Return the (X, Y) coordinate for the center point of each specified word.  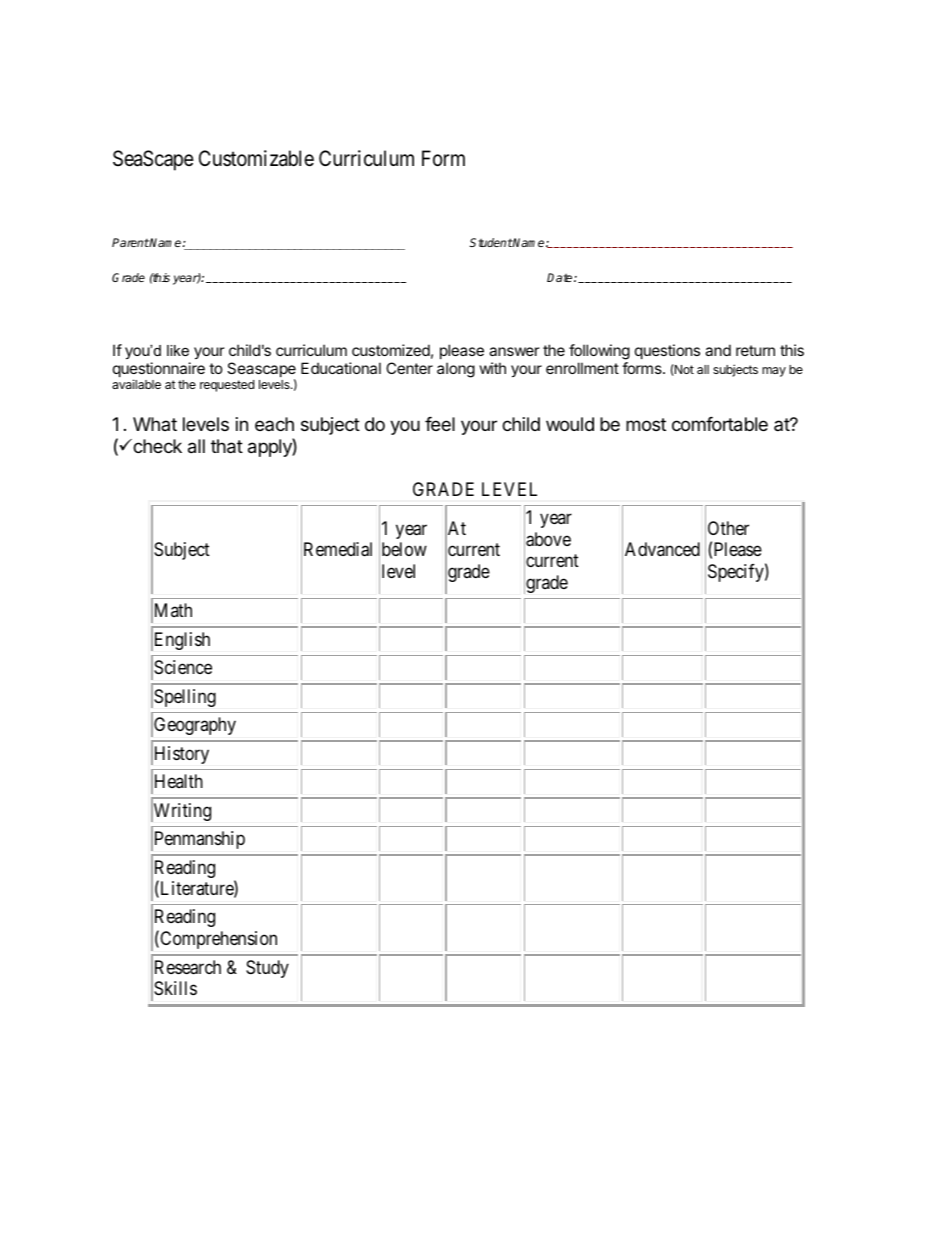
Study (267, 969)
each (274, 424)
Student (491, 242)
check (156, 446)
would (570, 424)
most (646, 424)
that (227, 446)
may (774, 372)
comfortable (720, 424)
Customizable (256, 158)
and (718, 350)
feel (440, 424)
